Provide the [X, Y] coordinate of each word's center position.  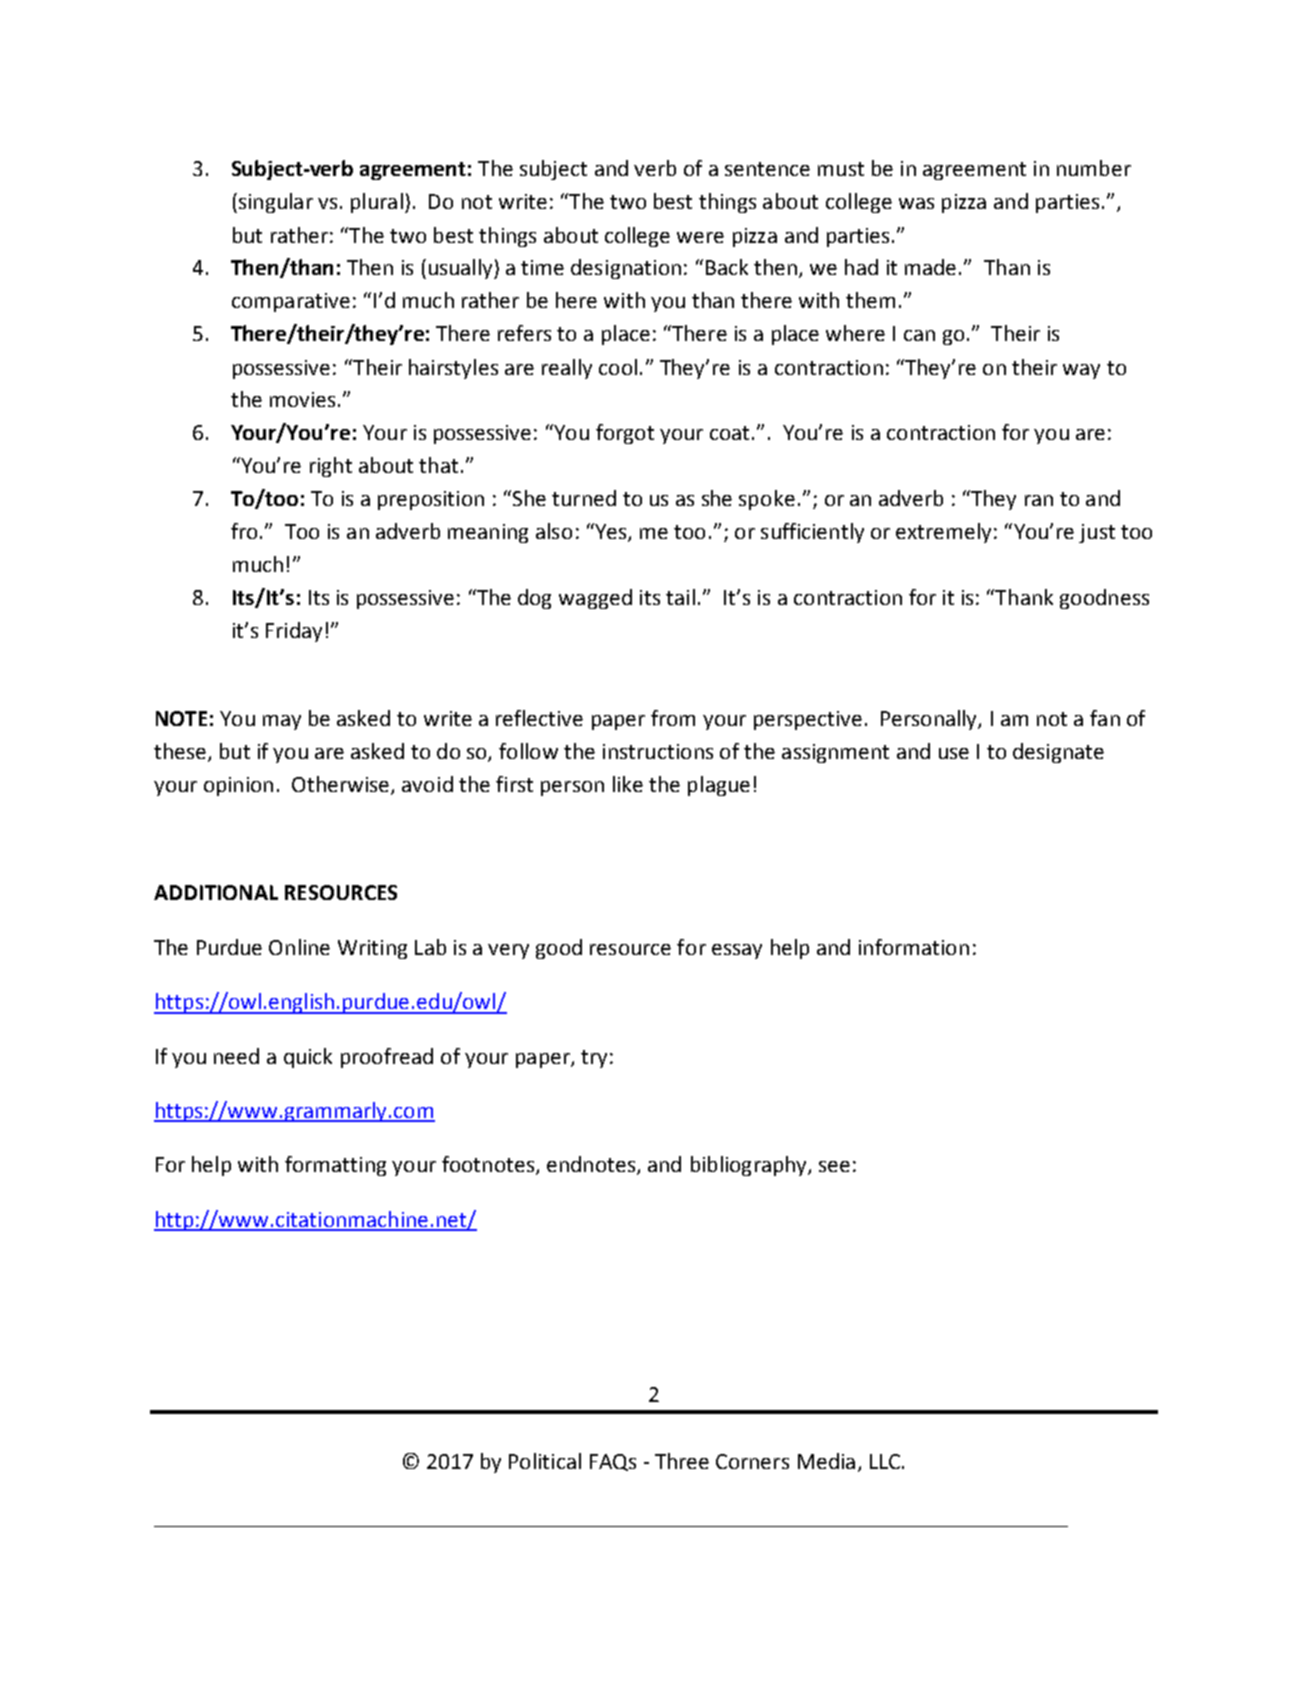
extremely [943, 533]
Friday [294, 632]
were [700, 237]
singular [274, 203]
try [594, 1059]
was [916, 203]
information [914, 947]
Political [545, 1461]
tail [680, 597]
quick [308, 1058]
